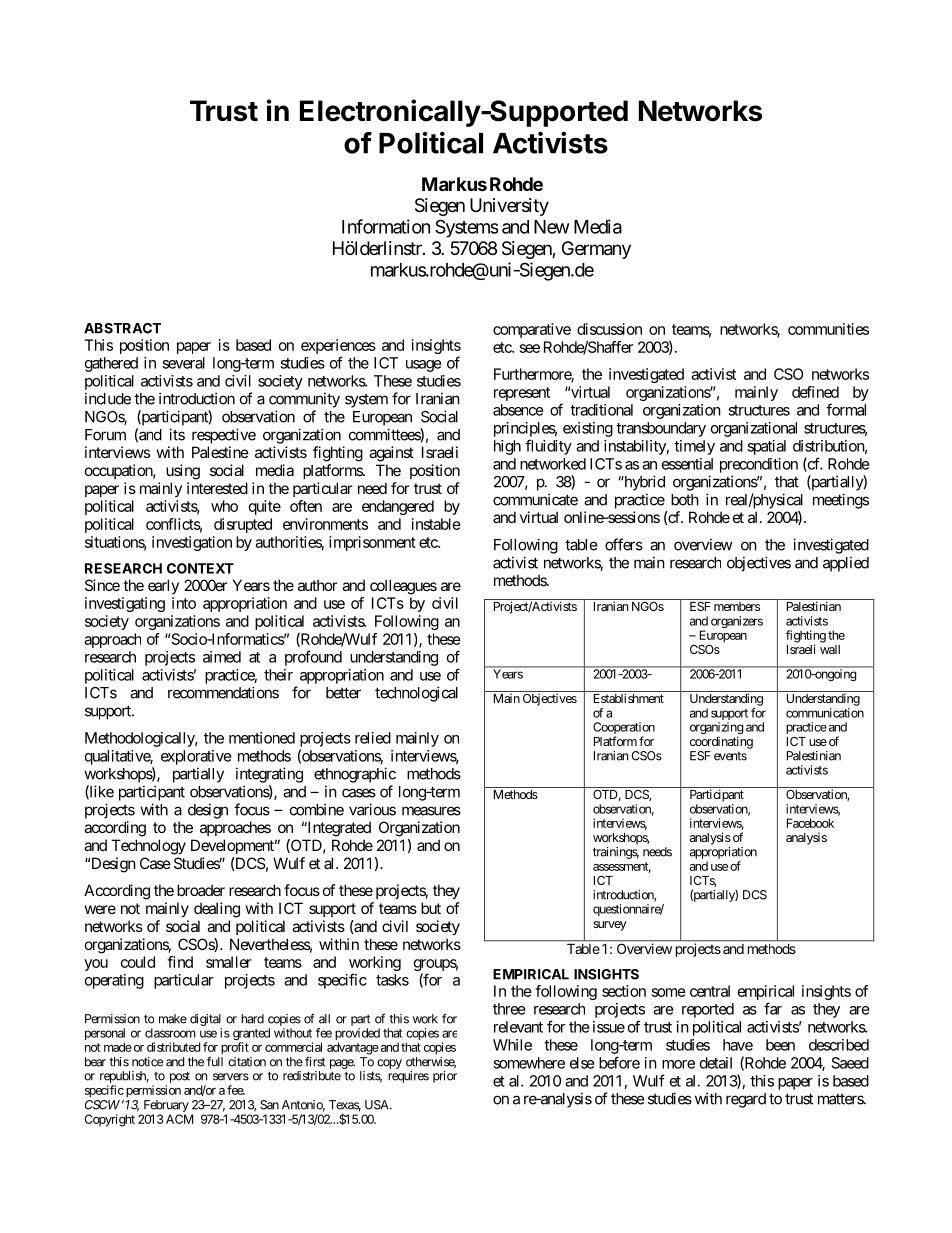 This document has width=952, height=1233. What do you see at coordinates (200, 568) in the document?
I see `CONTEXT` at bounding box center [200, 568].
